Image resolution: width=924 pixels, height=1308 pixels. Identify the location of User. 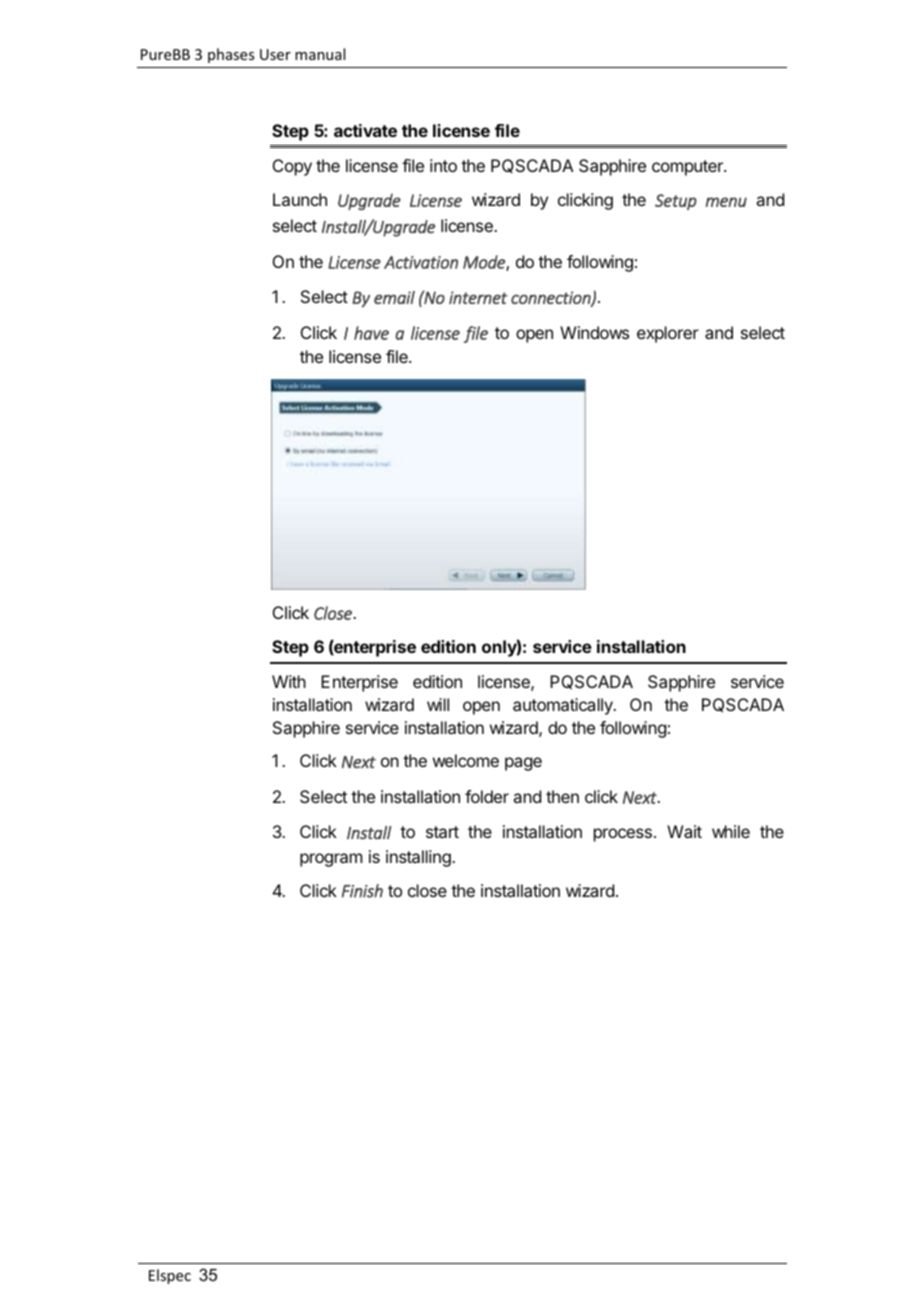
(275, 54).
